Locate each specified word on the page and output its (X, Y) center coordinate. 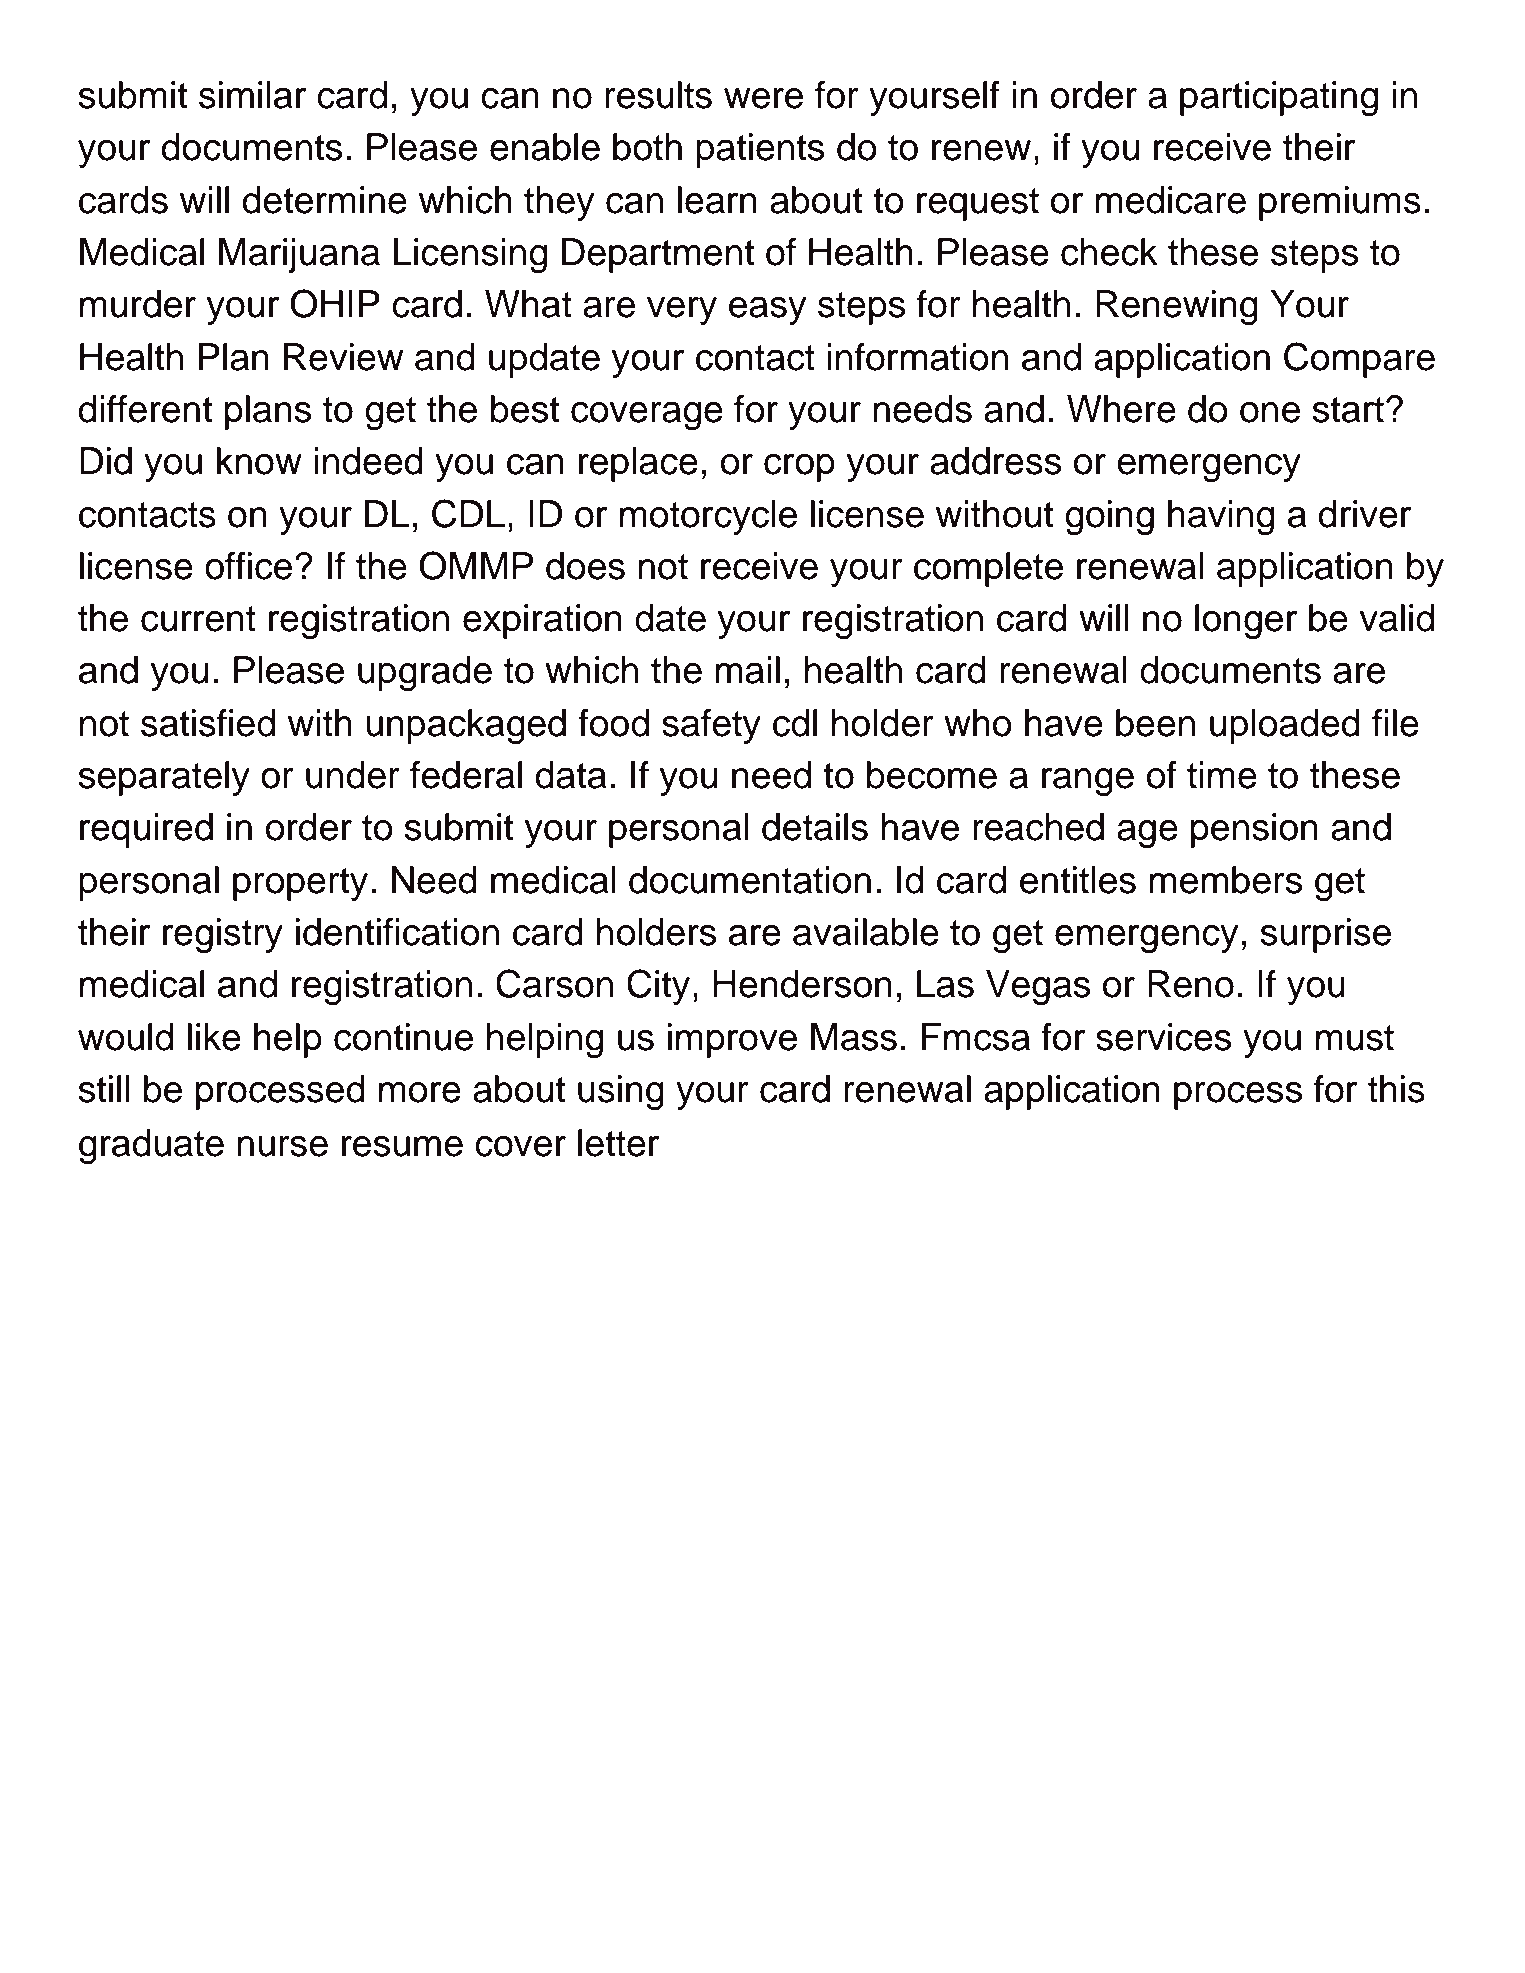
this (1396, 1089)
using (621, 1093)
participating (1279, 99)
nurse (282, 1146)
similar (252, 95)
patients (760, 150)
